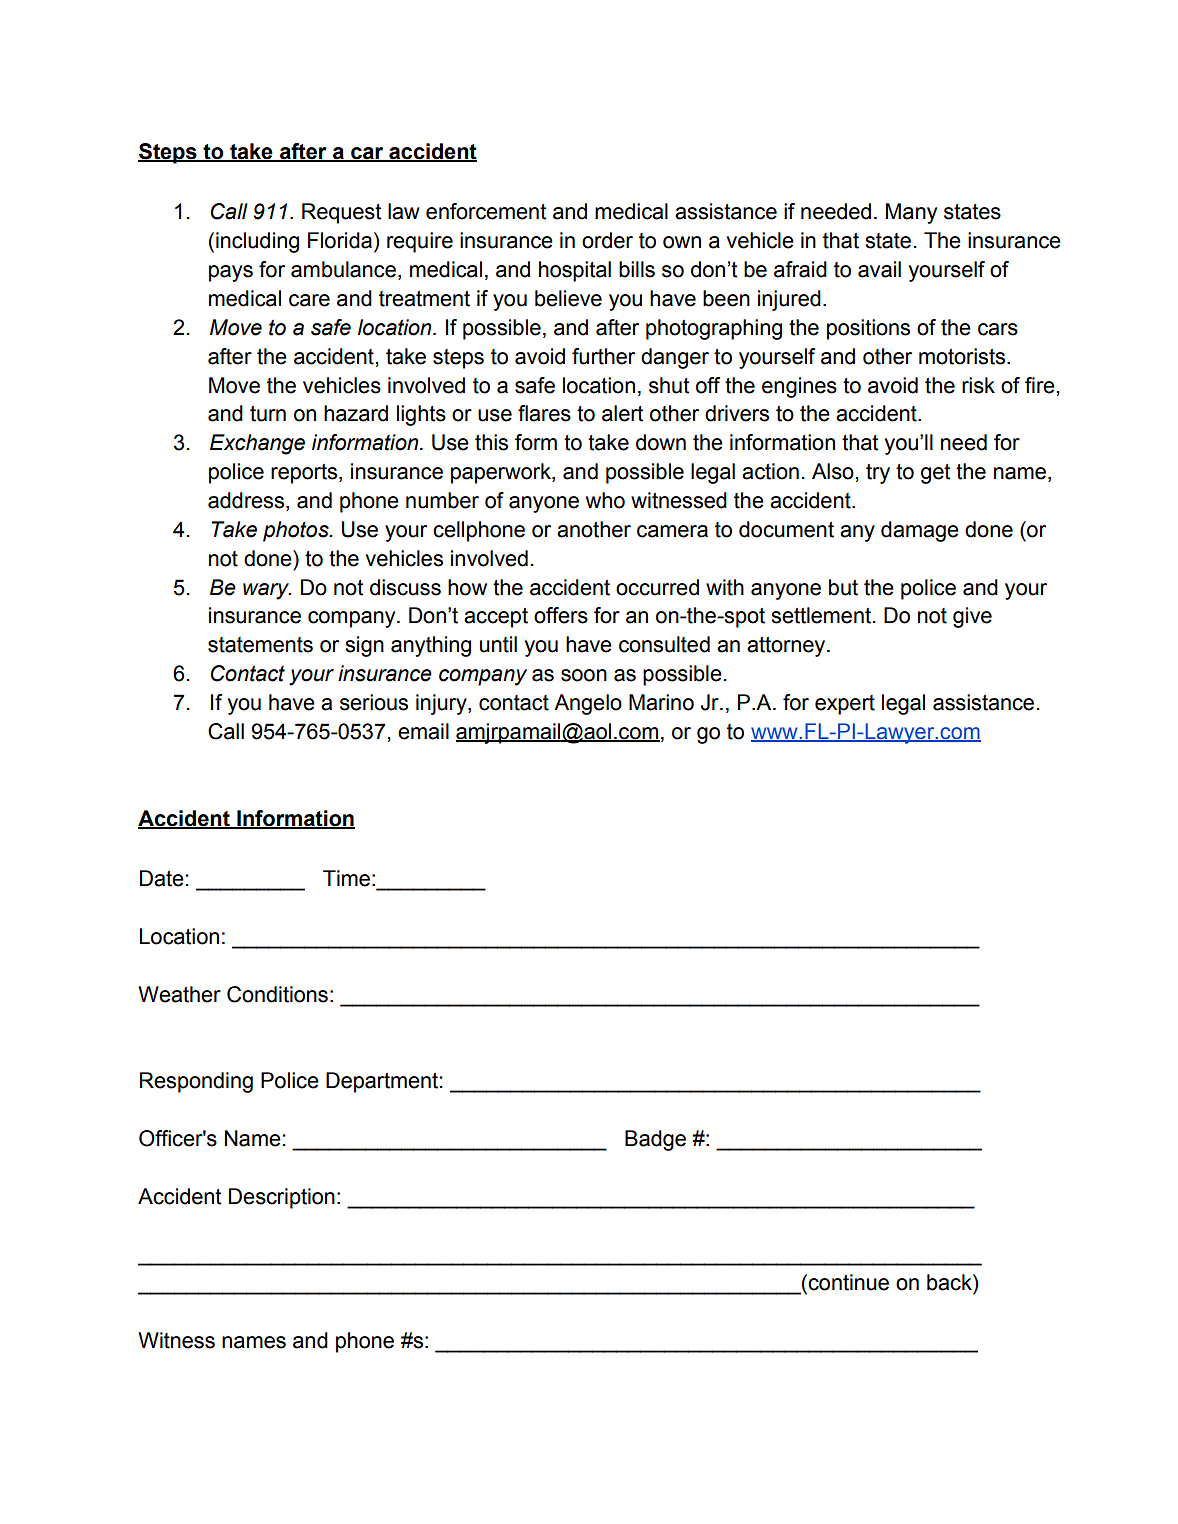  I want to click on who, so click(605, 500).
